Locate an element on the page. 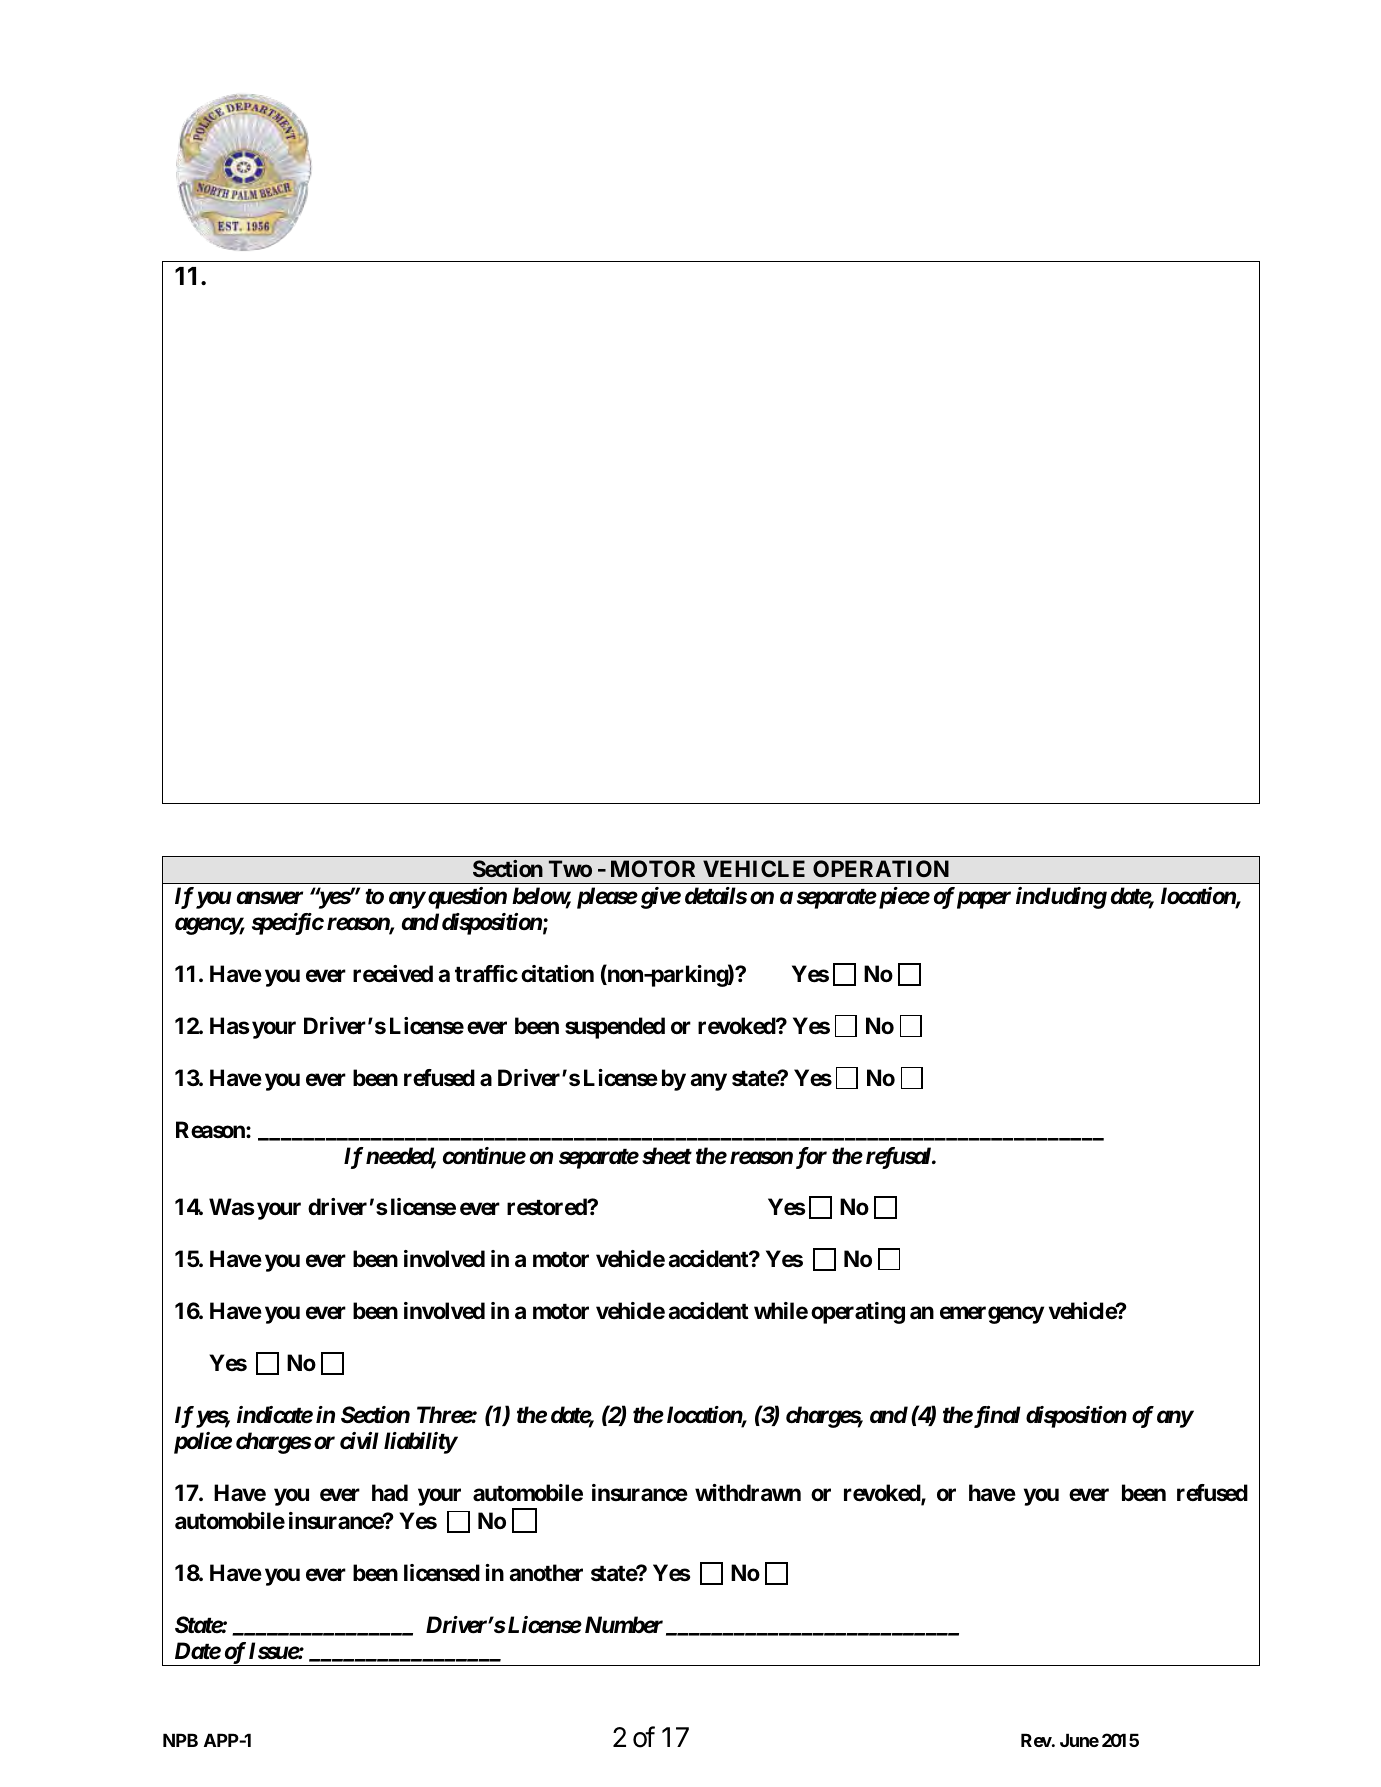  answer is located at coordinates (270, 898).
